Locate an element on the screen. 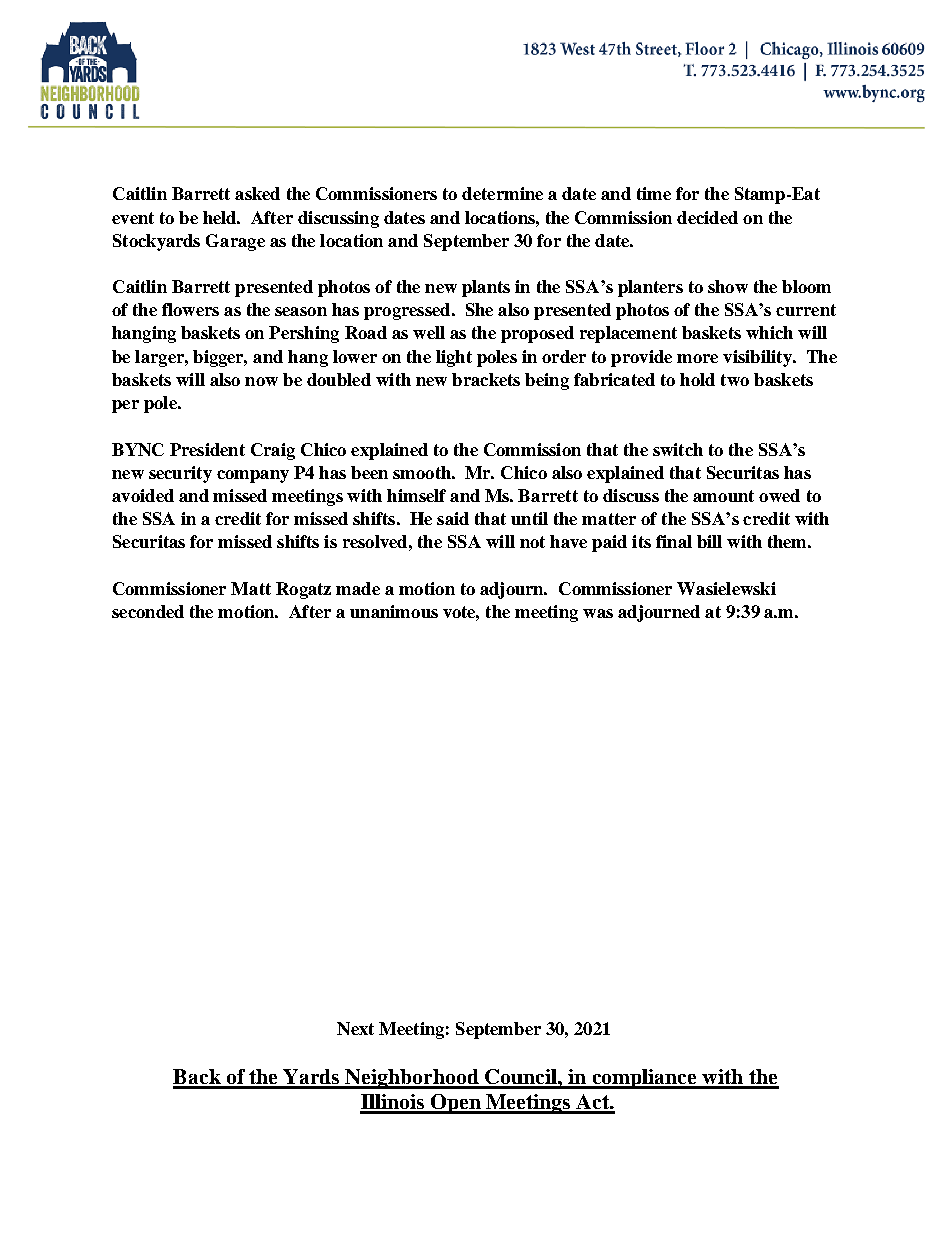 The height and width of the screenshot is (1233, 952). determine is located at coordinates (502, 193).
